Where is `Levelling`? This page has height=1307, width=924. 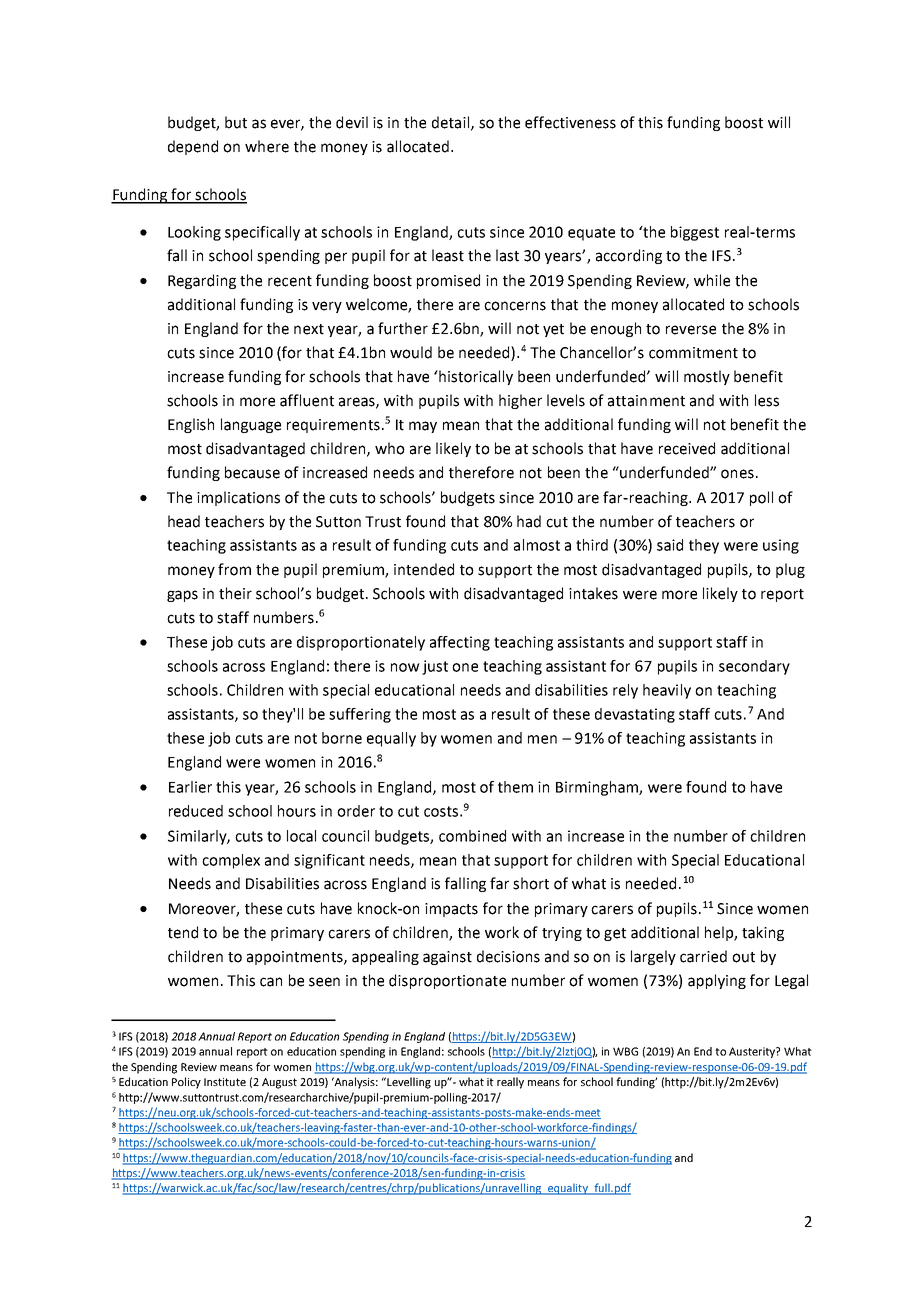
Levelling is located at coordinates (409, 1083).
